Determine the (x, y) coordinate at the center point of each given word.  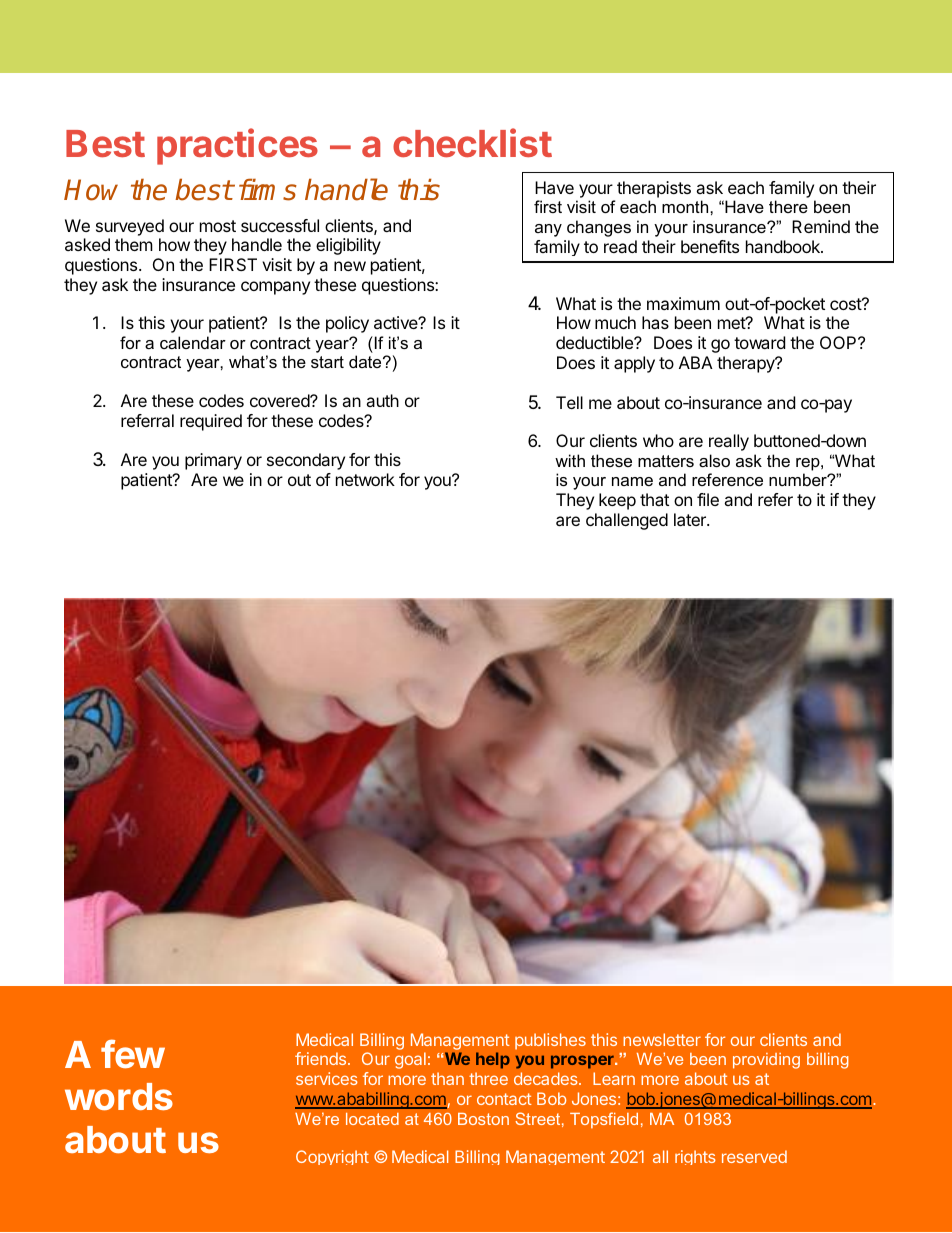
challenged (627, 521)
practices (237, 146)
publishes (550, 1041)
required (211, 422)
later (691, 519)
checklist (472, 142)
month (686, 206)
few (133, 1054)
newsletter (662, 1039)
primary (213, 461)
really (729, 442)
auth (382, 400)
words (119, 1097)
